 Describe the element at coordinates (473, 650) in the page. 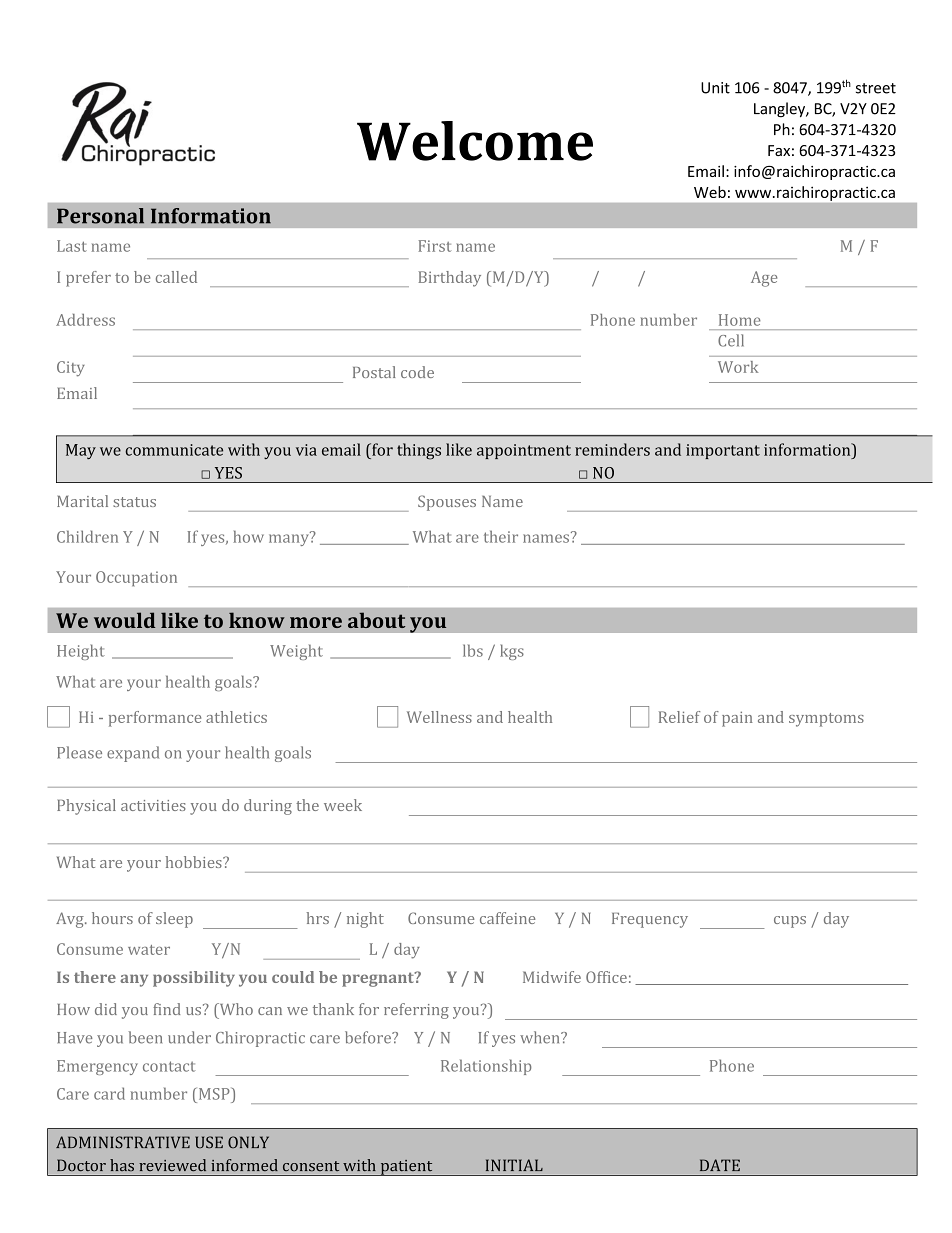

I see `lbs` at that location.
